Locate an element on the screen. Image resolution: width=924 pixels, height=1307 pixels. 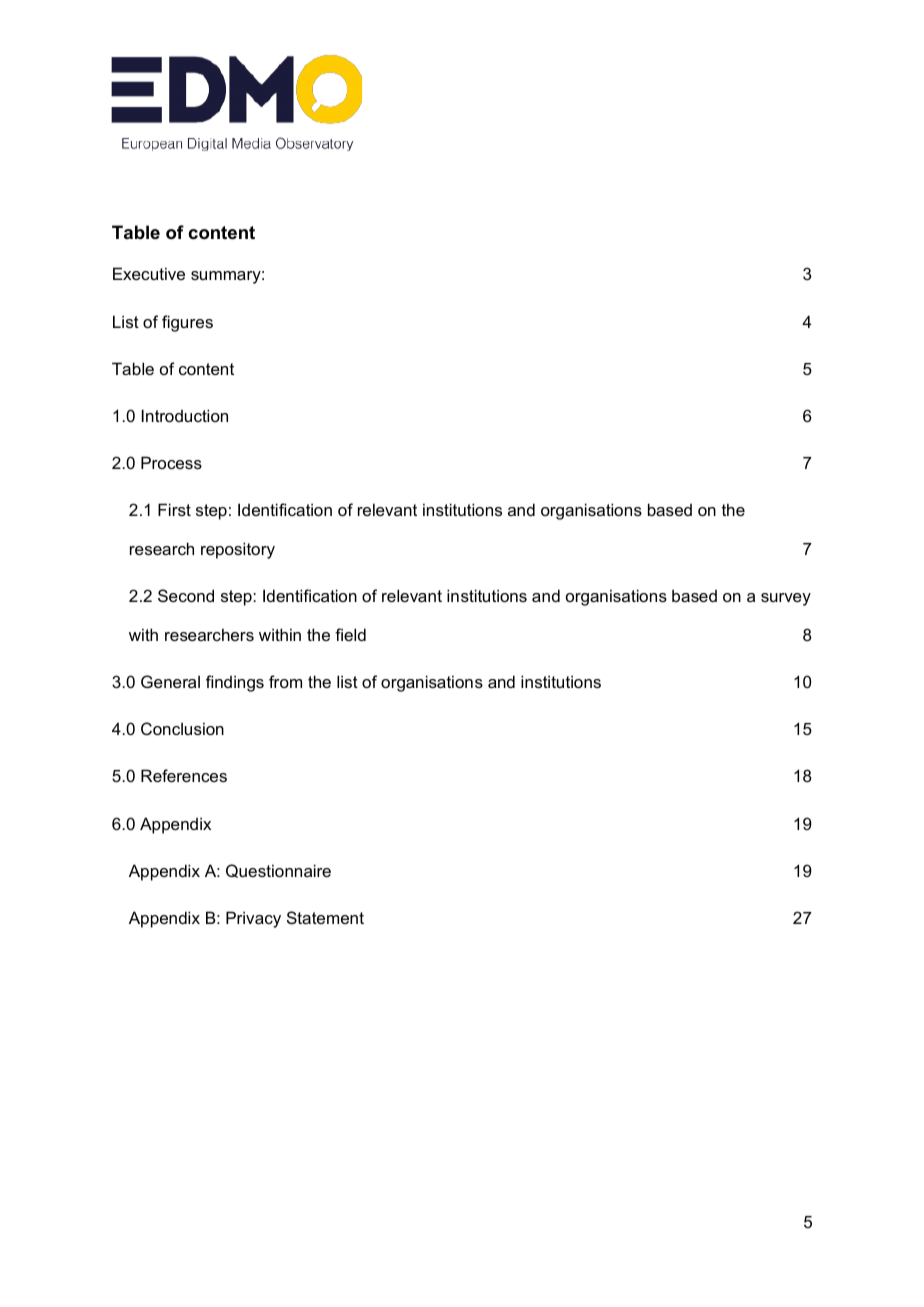
General is located at coordinates (170, 681).
